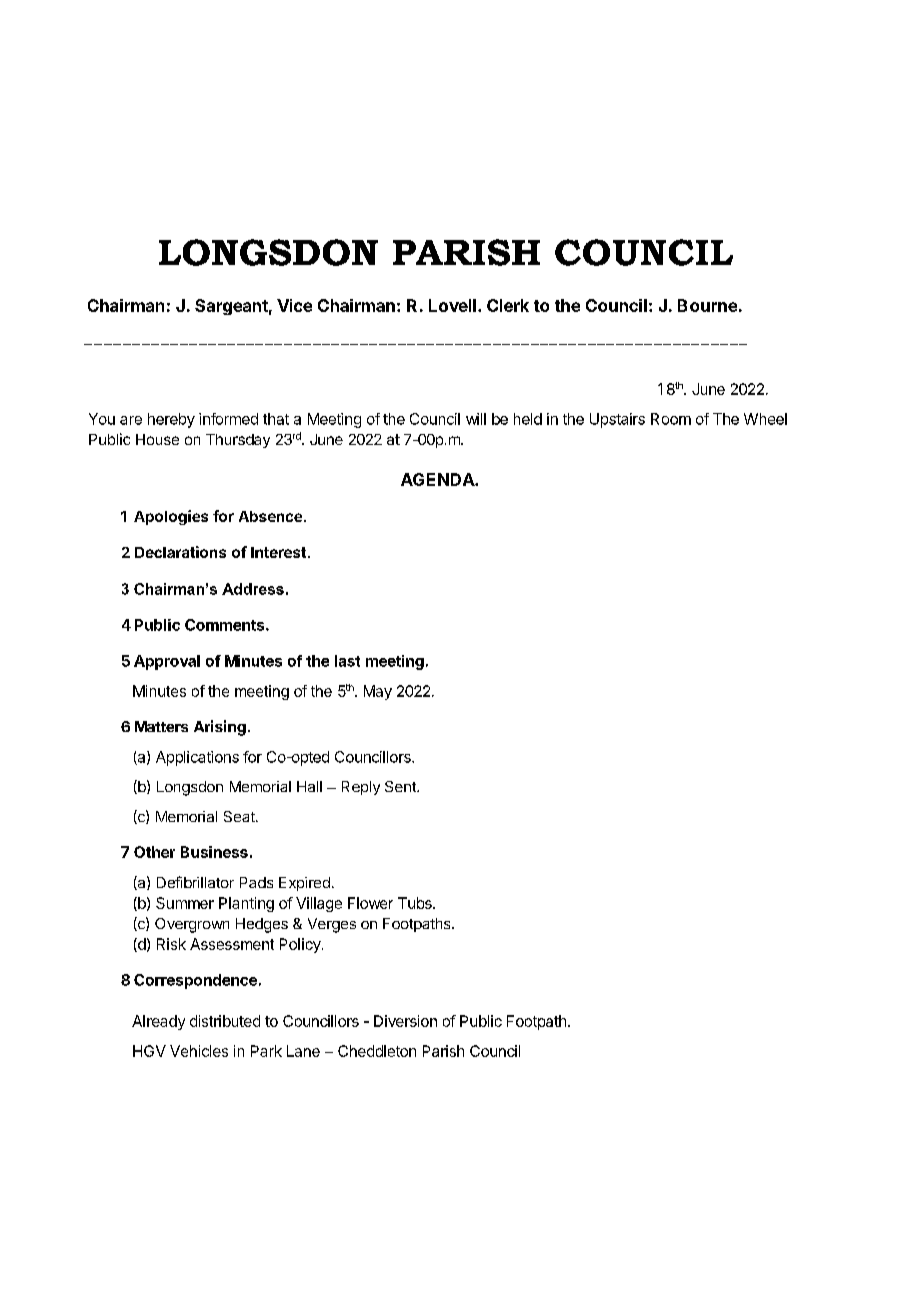 This screenshot has height=1307, width=924. Describe the element at coordinates (378, 692) in the screenshot. I see `May` at that location.
